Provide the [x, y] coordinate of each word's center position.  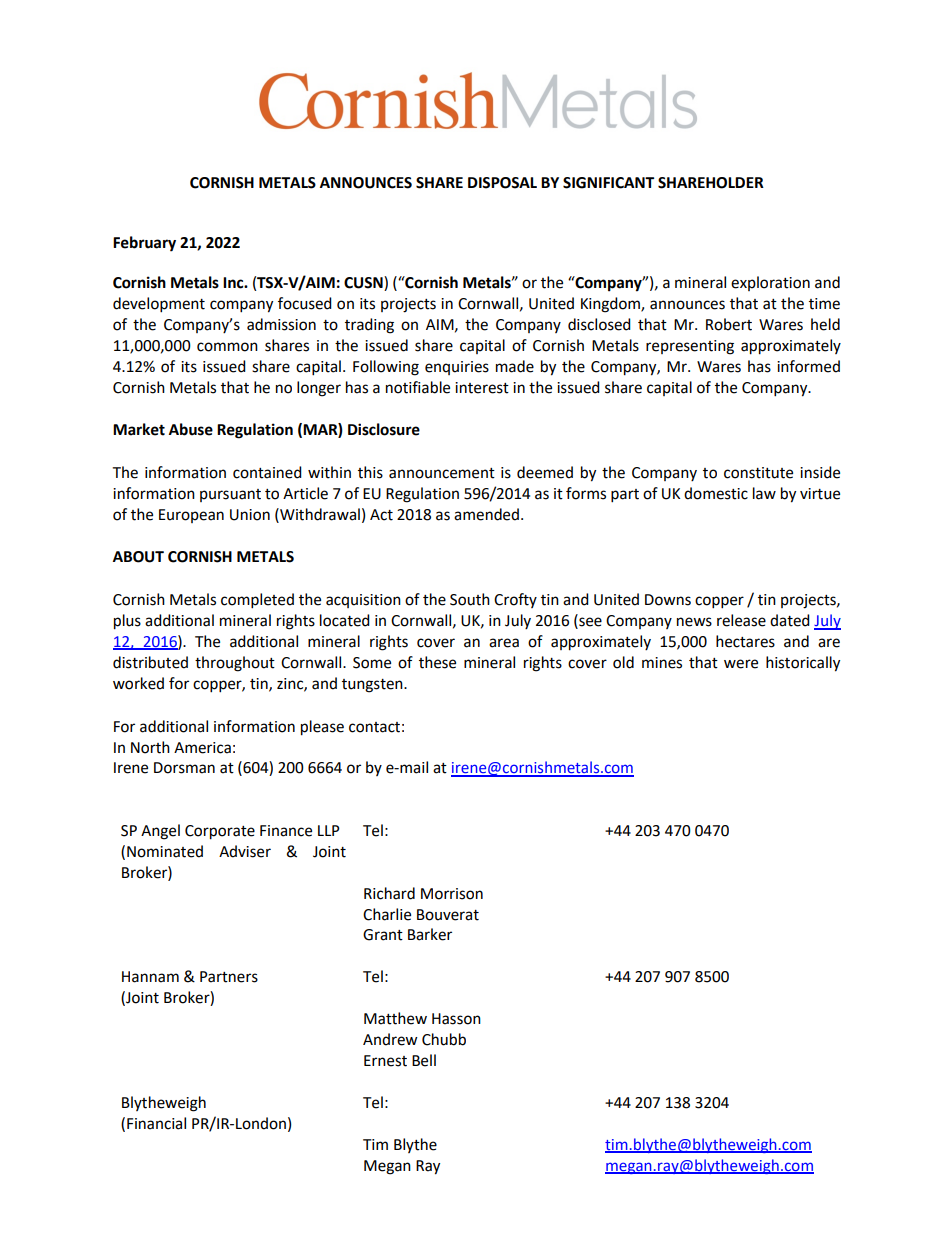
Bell [424, 1060]
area [504, 643]
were [741, 664]
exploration [770, 283]
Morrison [452, 894]
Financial [156, 1123]
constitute [758, 473]
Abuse [191, 429]
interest [482, 388]
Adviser [245, 851]
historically [803, 664]
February [144, 244]
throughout [235, 664]
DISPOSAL [502, 183]
